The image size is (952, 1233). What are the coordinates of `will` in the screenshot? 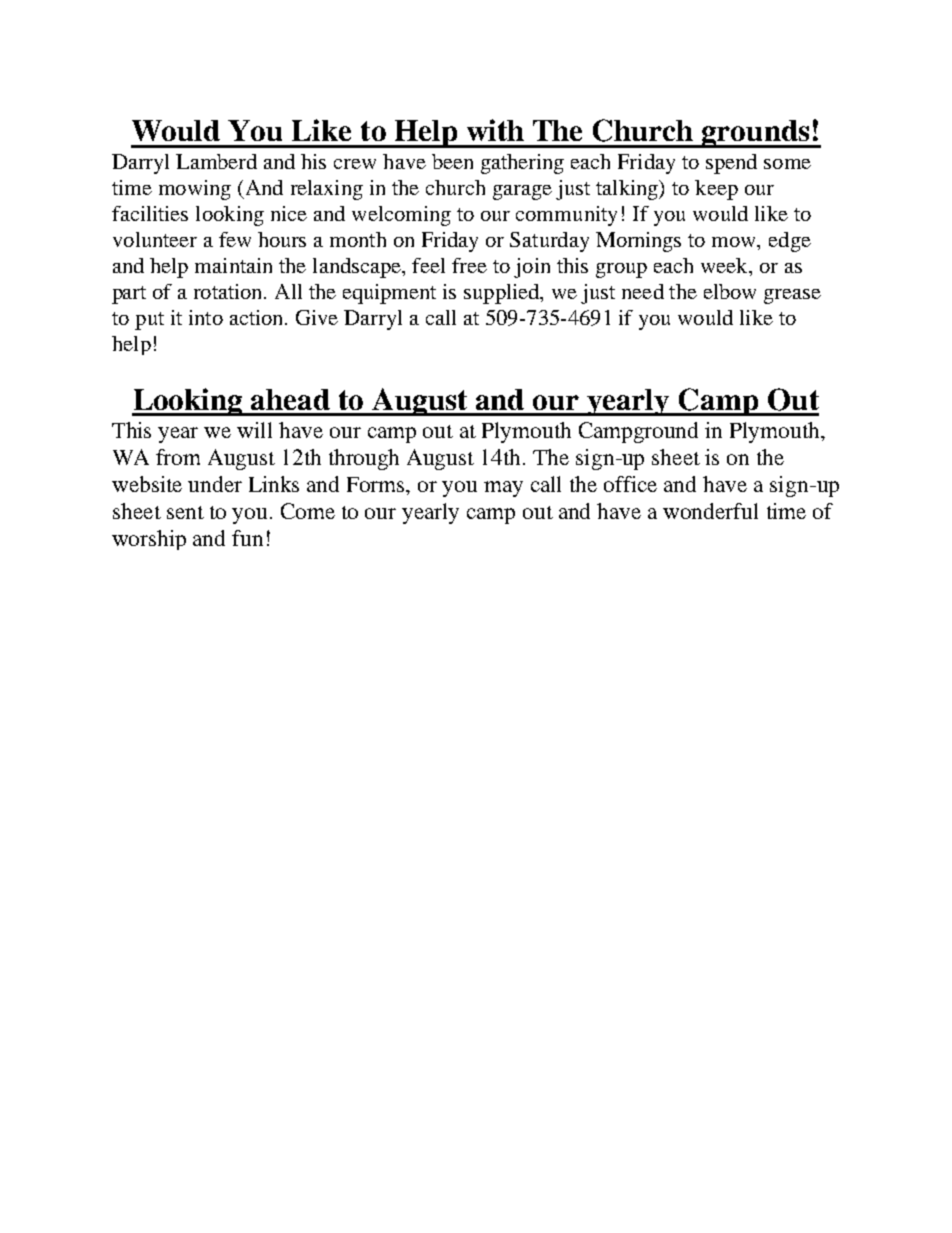 It's located at (254, 430).
